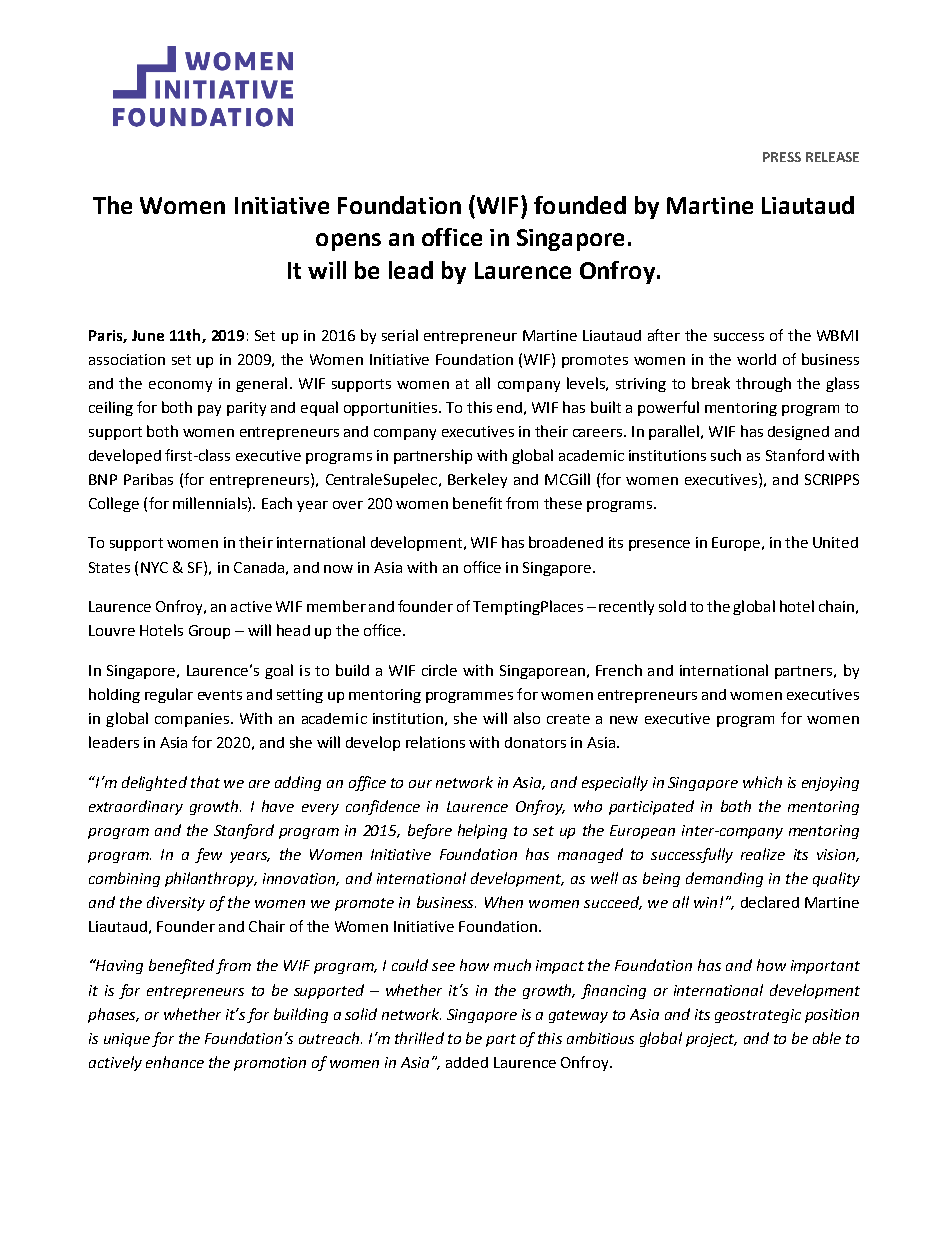 The width and height of the screenshot is (952, 1233). Describe the element at coordinates (209, 632) in the screenshot. I see `Group` at that location.
